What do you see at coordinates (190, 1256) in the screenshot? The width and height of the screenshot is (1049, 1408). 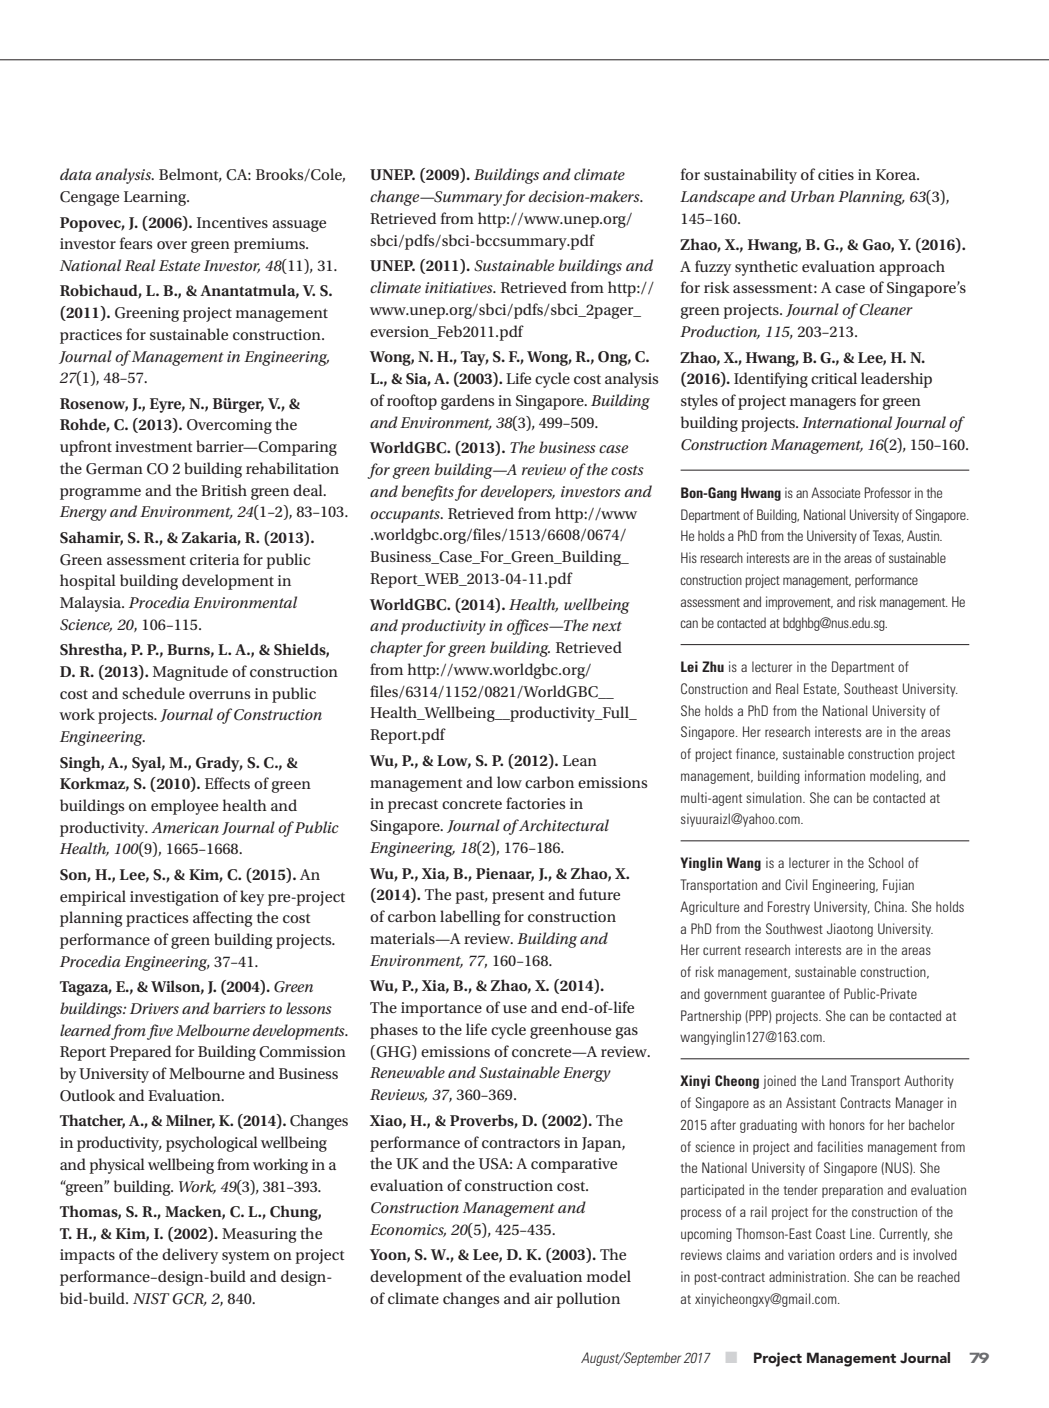 I see `delivery` at bounding box center [190, 1256].
